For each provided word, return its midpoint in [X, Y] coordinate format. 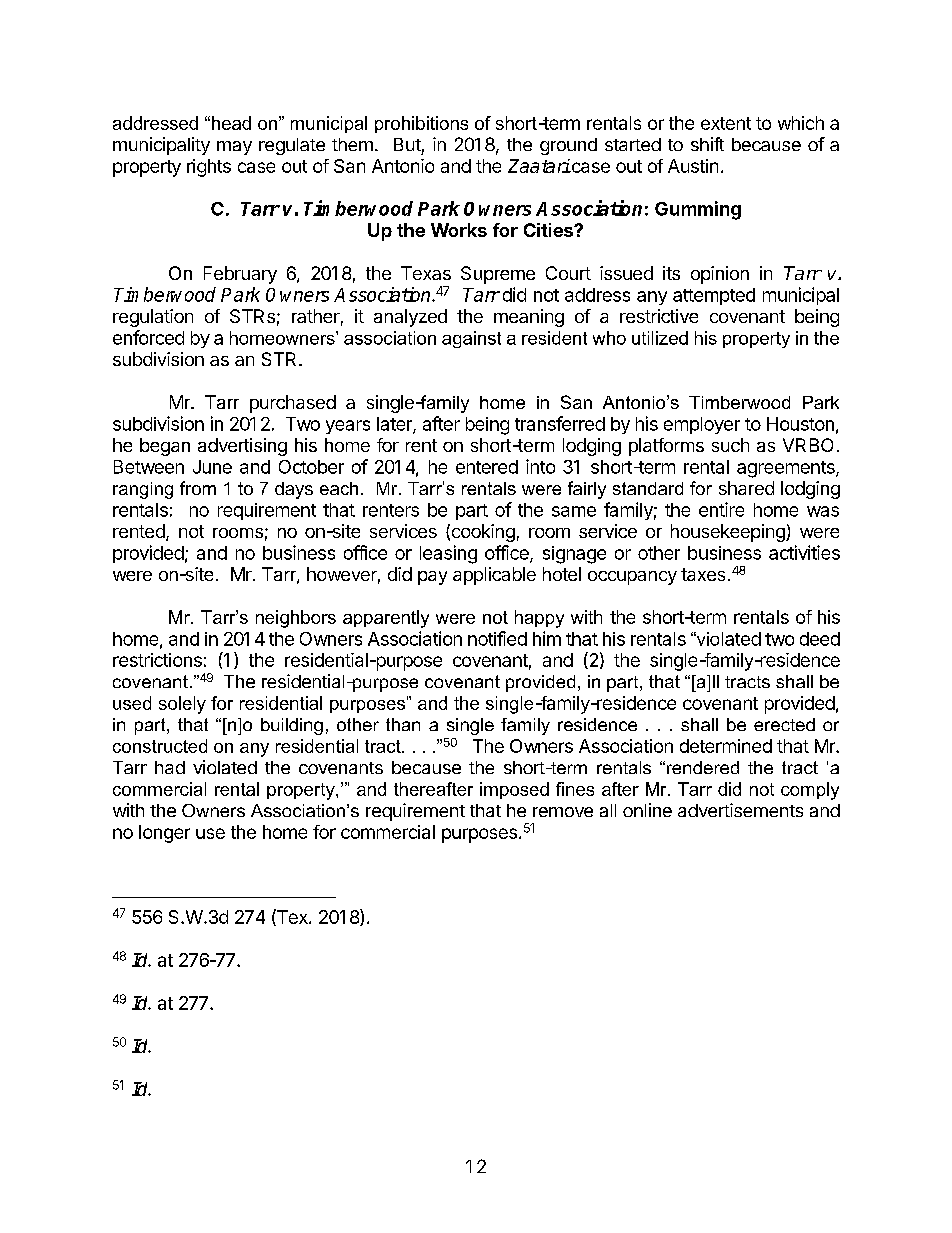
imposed [514, 790]
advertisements [740, 810]
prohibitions [421, 124]
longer [164, 834]
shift [707, 144]
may [234, 148]
